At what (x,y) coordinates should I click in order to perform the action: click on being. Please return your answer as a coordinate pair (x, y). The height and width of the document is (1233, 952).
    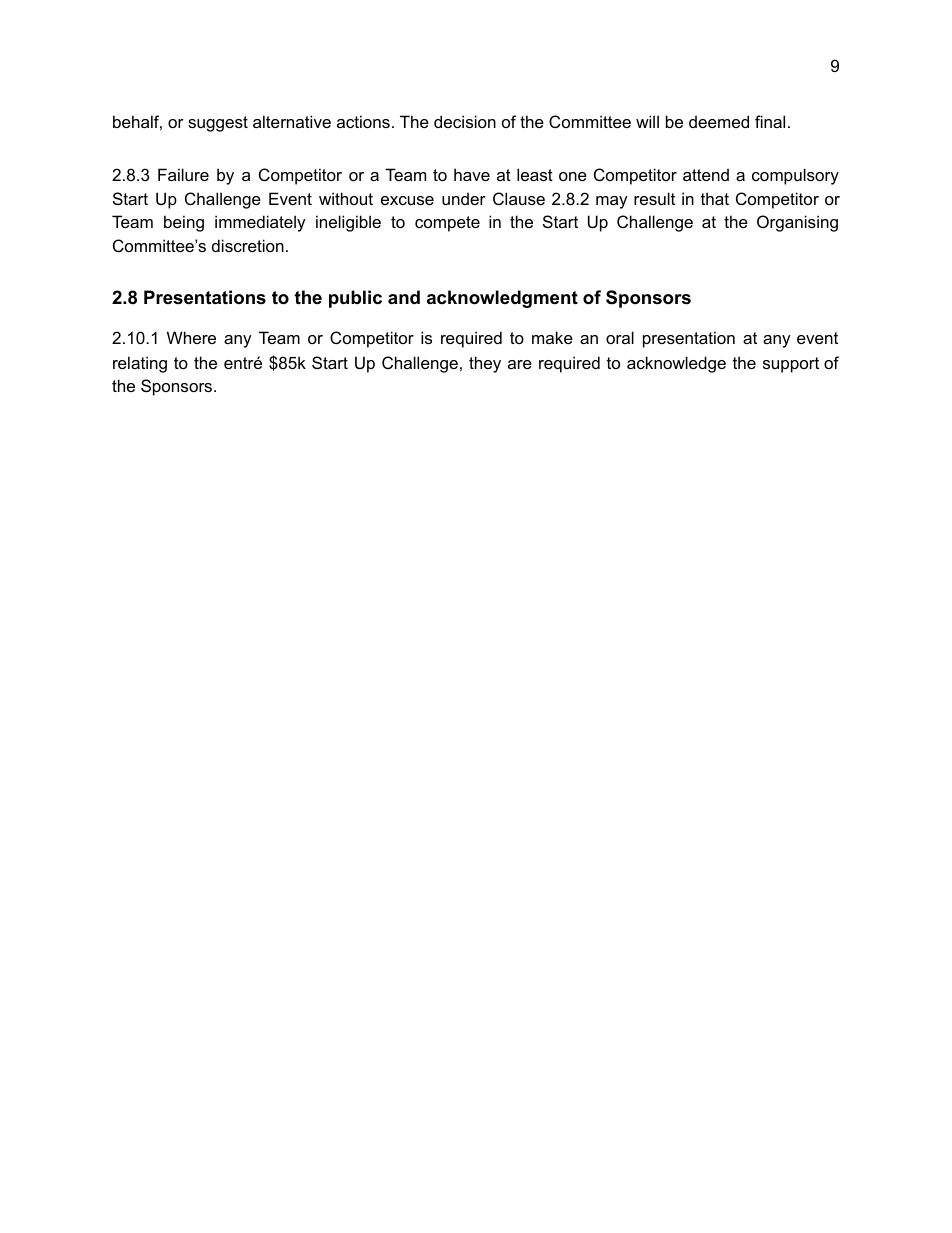
    Looking at the image, I should click on (184, 223).
